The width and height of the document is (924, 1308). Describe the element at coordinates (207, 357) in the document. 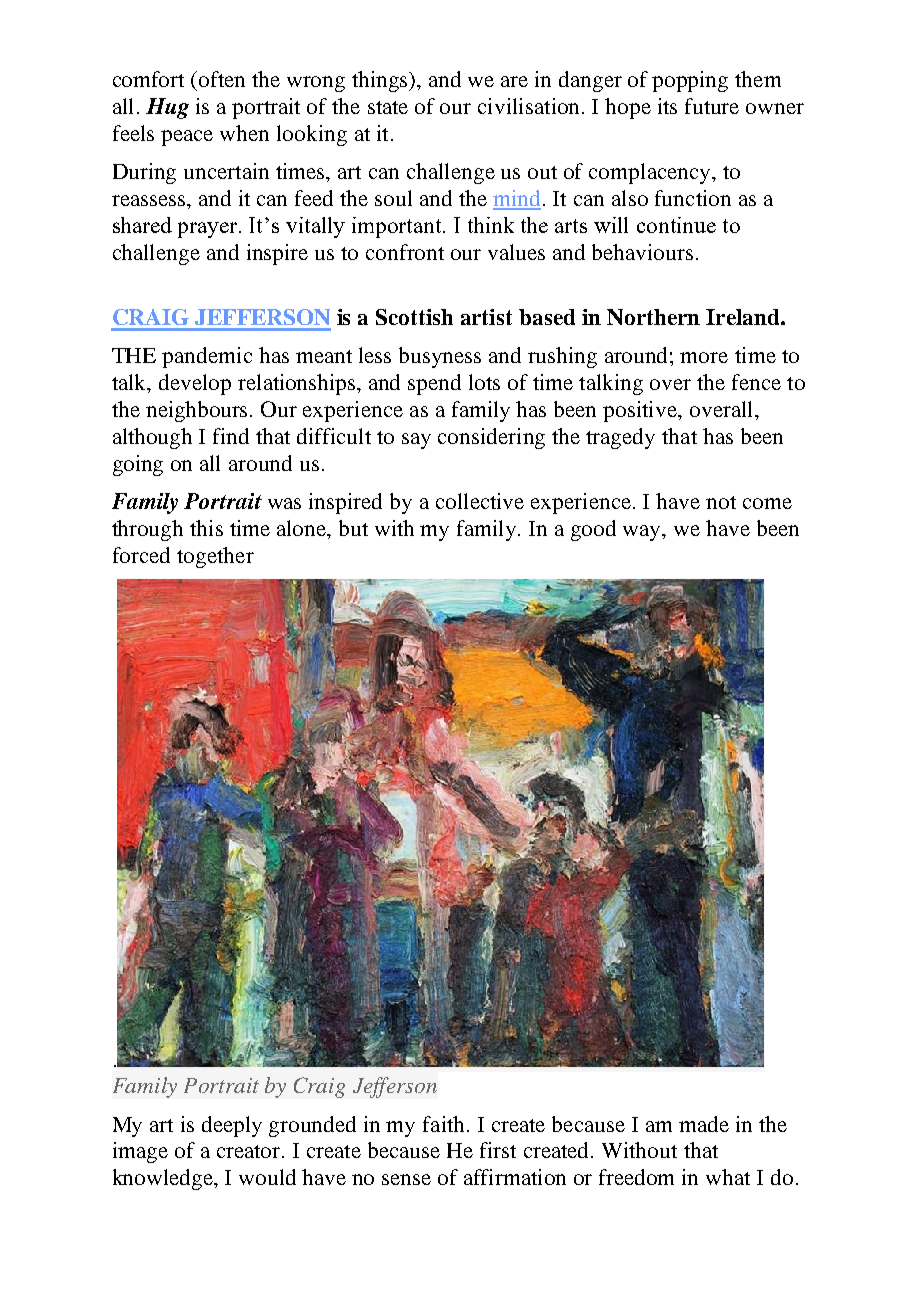

I see `pandemic` at that location.
